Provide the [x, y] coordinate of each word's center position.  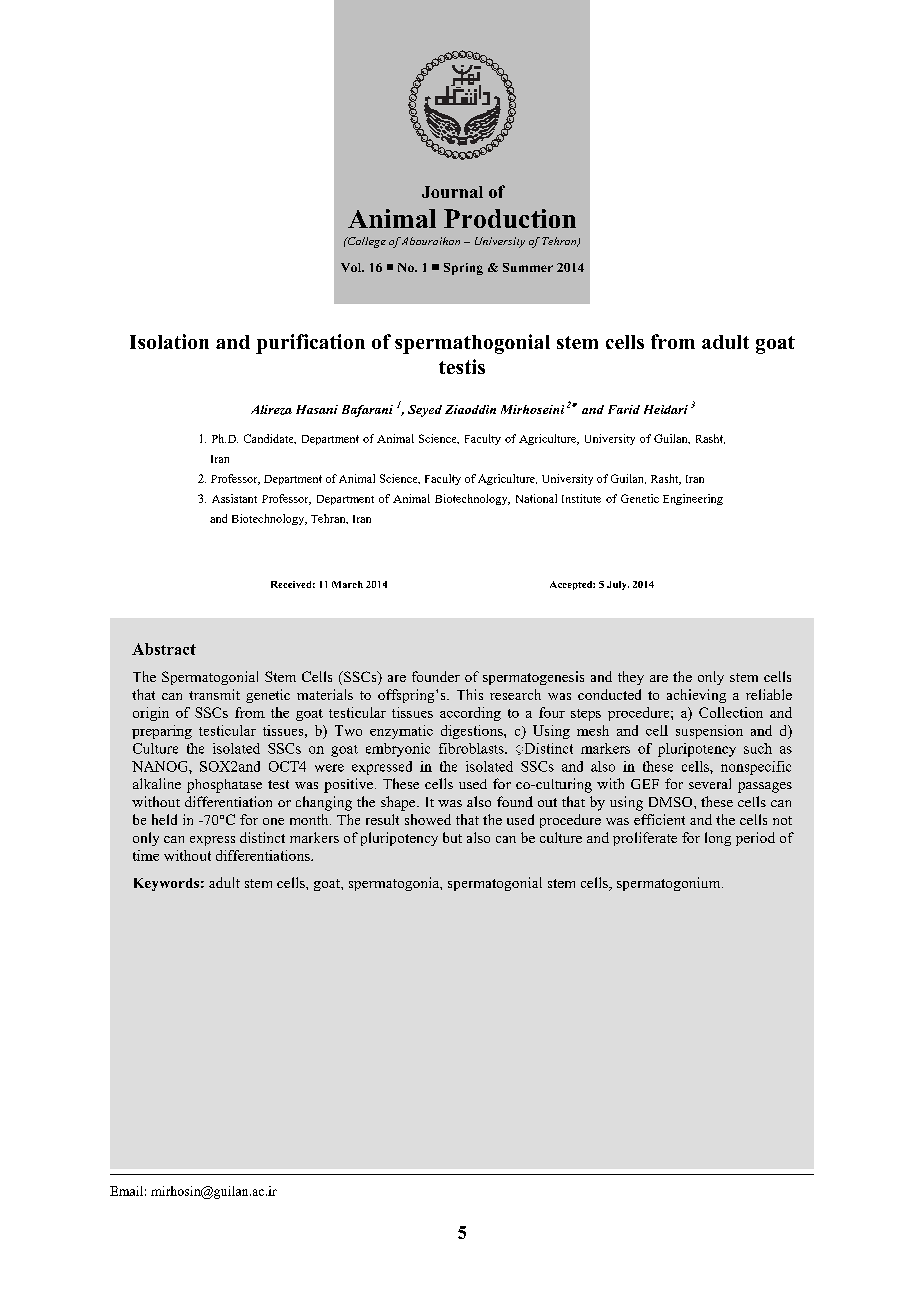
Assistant [234, 498]
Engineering [693, 499]
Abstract [164, 649]
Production [510, 218]
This [470, 694]
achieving [696, 696]
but [452, 837]
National [536, 498]
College [365, 242]
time [146, 855]
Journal [452, 192]
